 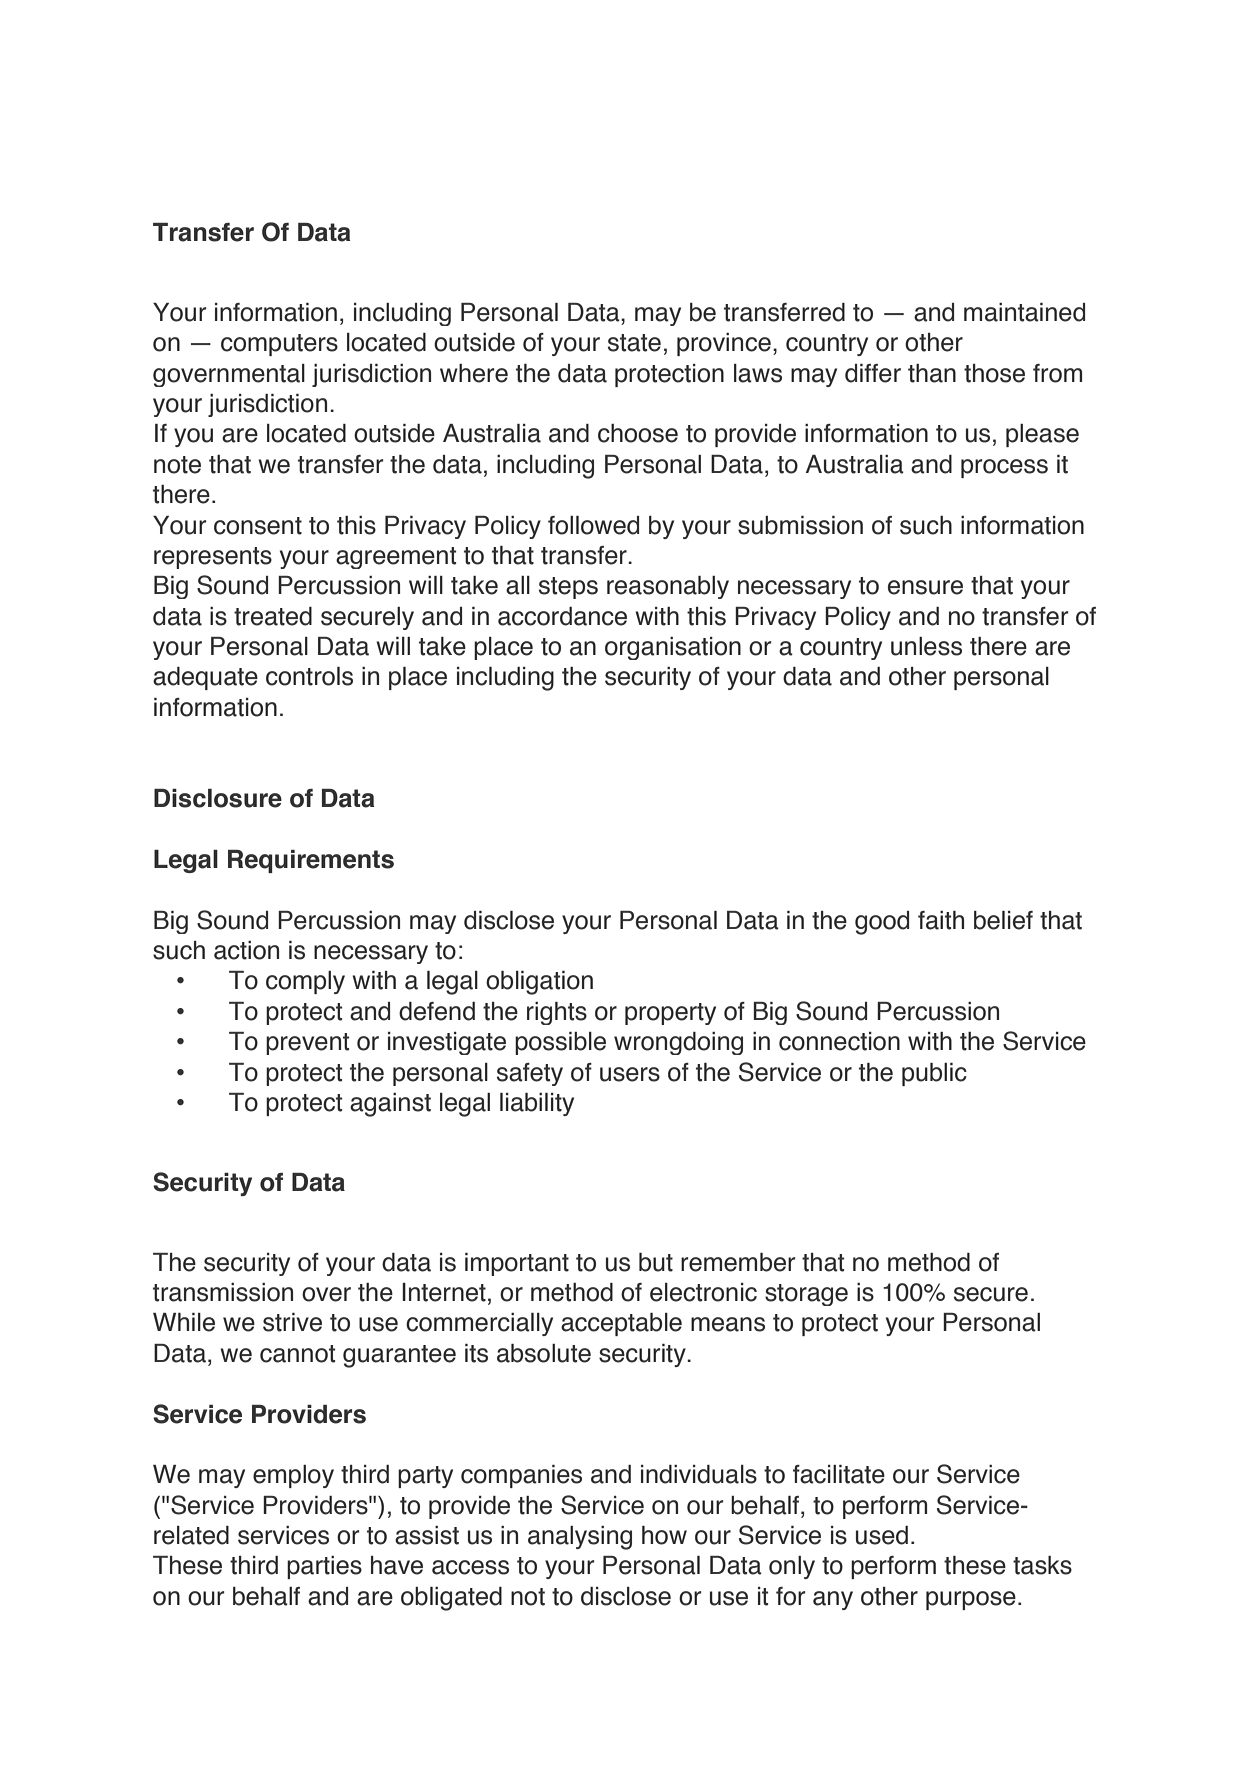 What do you see at coordinates (932, 373) in the screenshot?
I see `than` at bounding box center [932, 373].
